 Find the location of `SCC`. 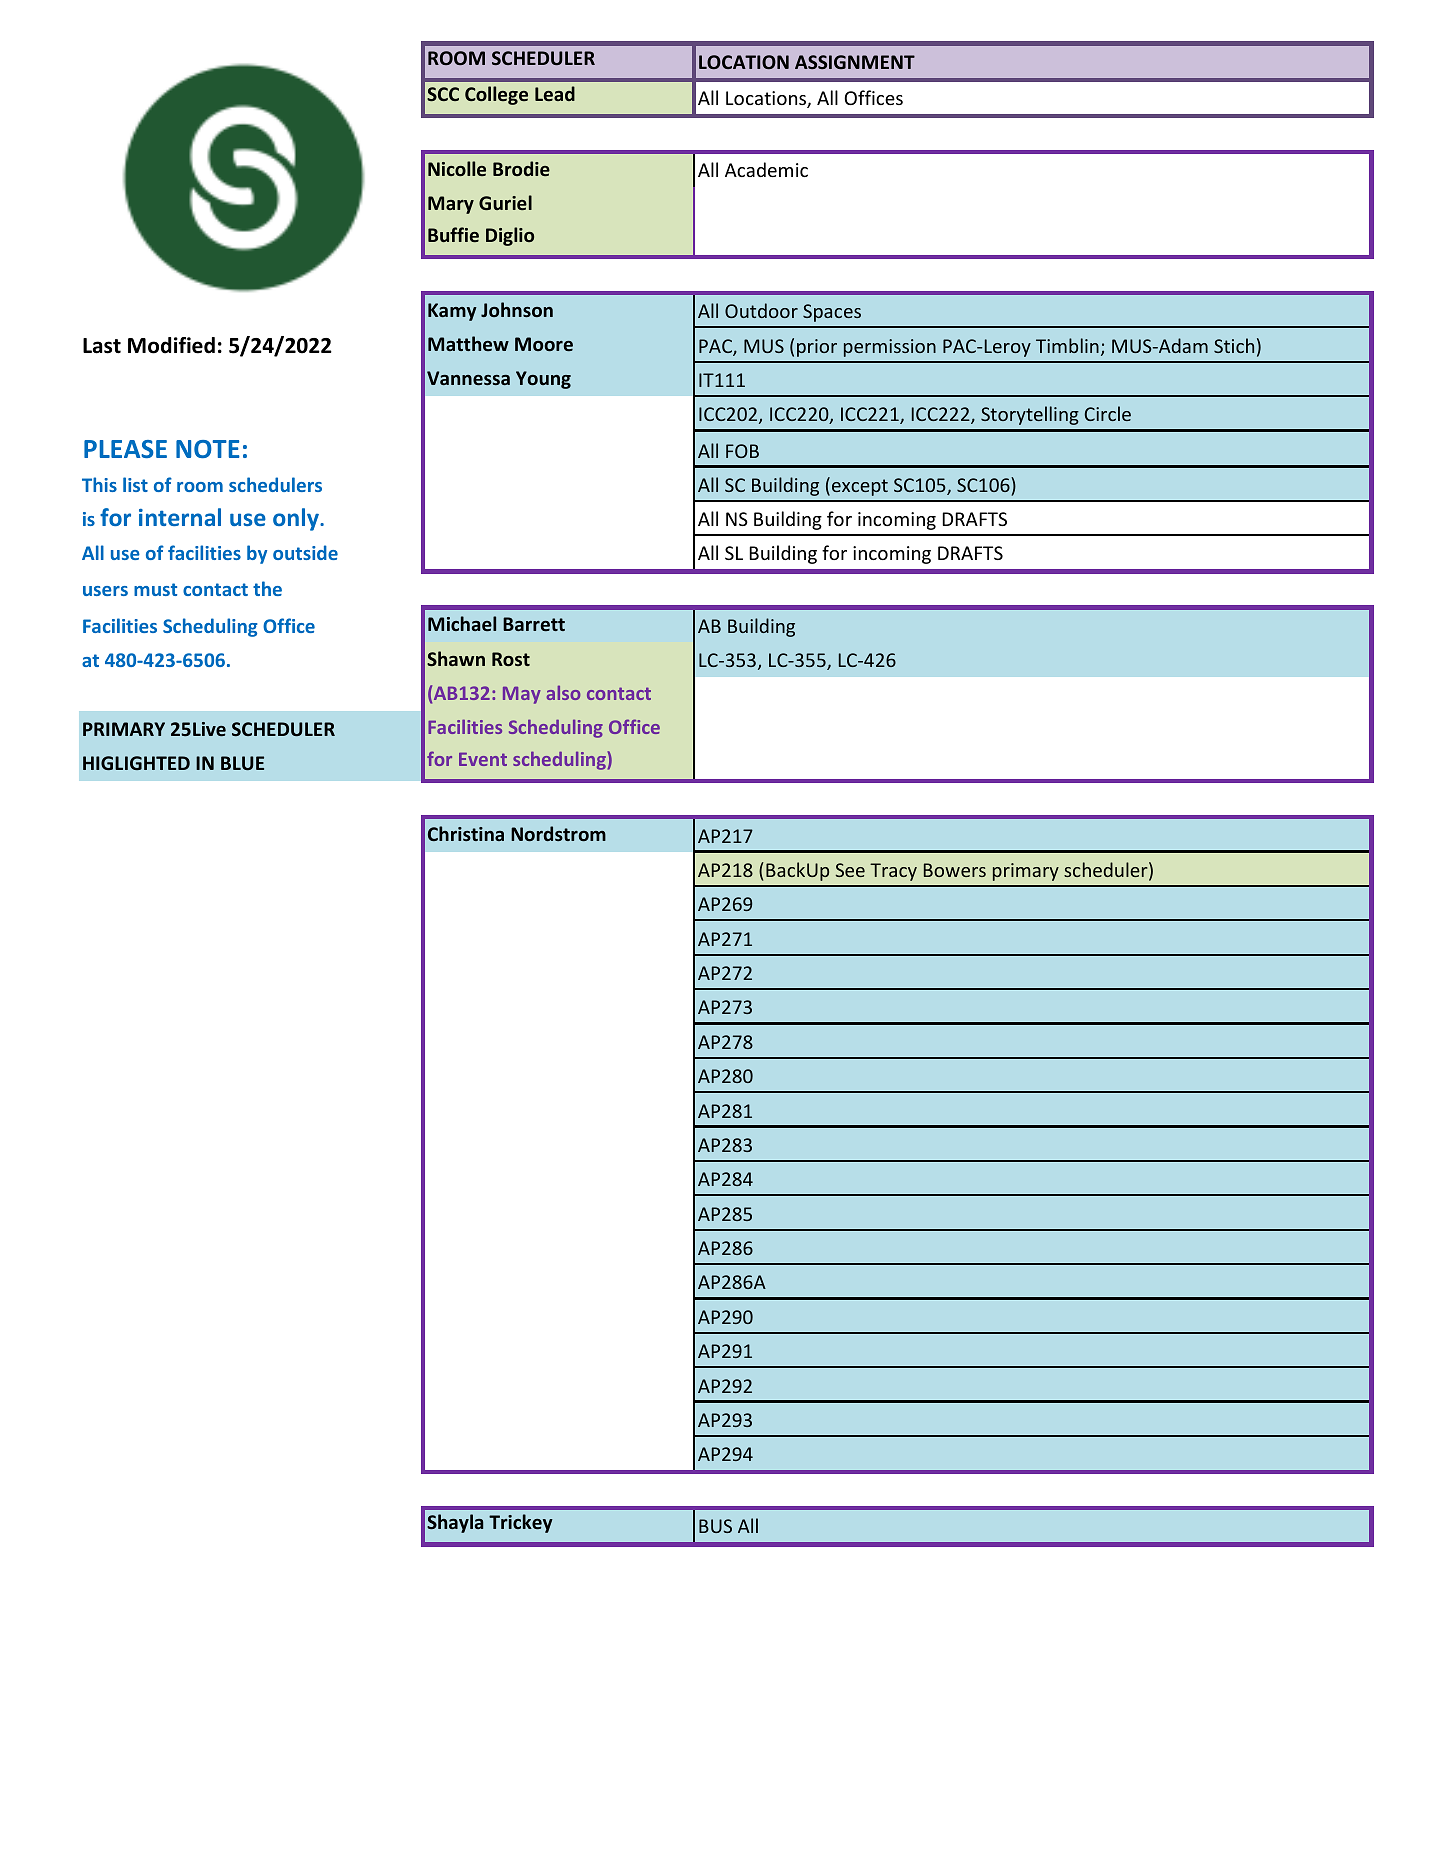

SCC is located at coordinates (443, 94).
